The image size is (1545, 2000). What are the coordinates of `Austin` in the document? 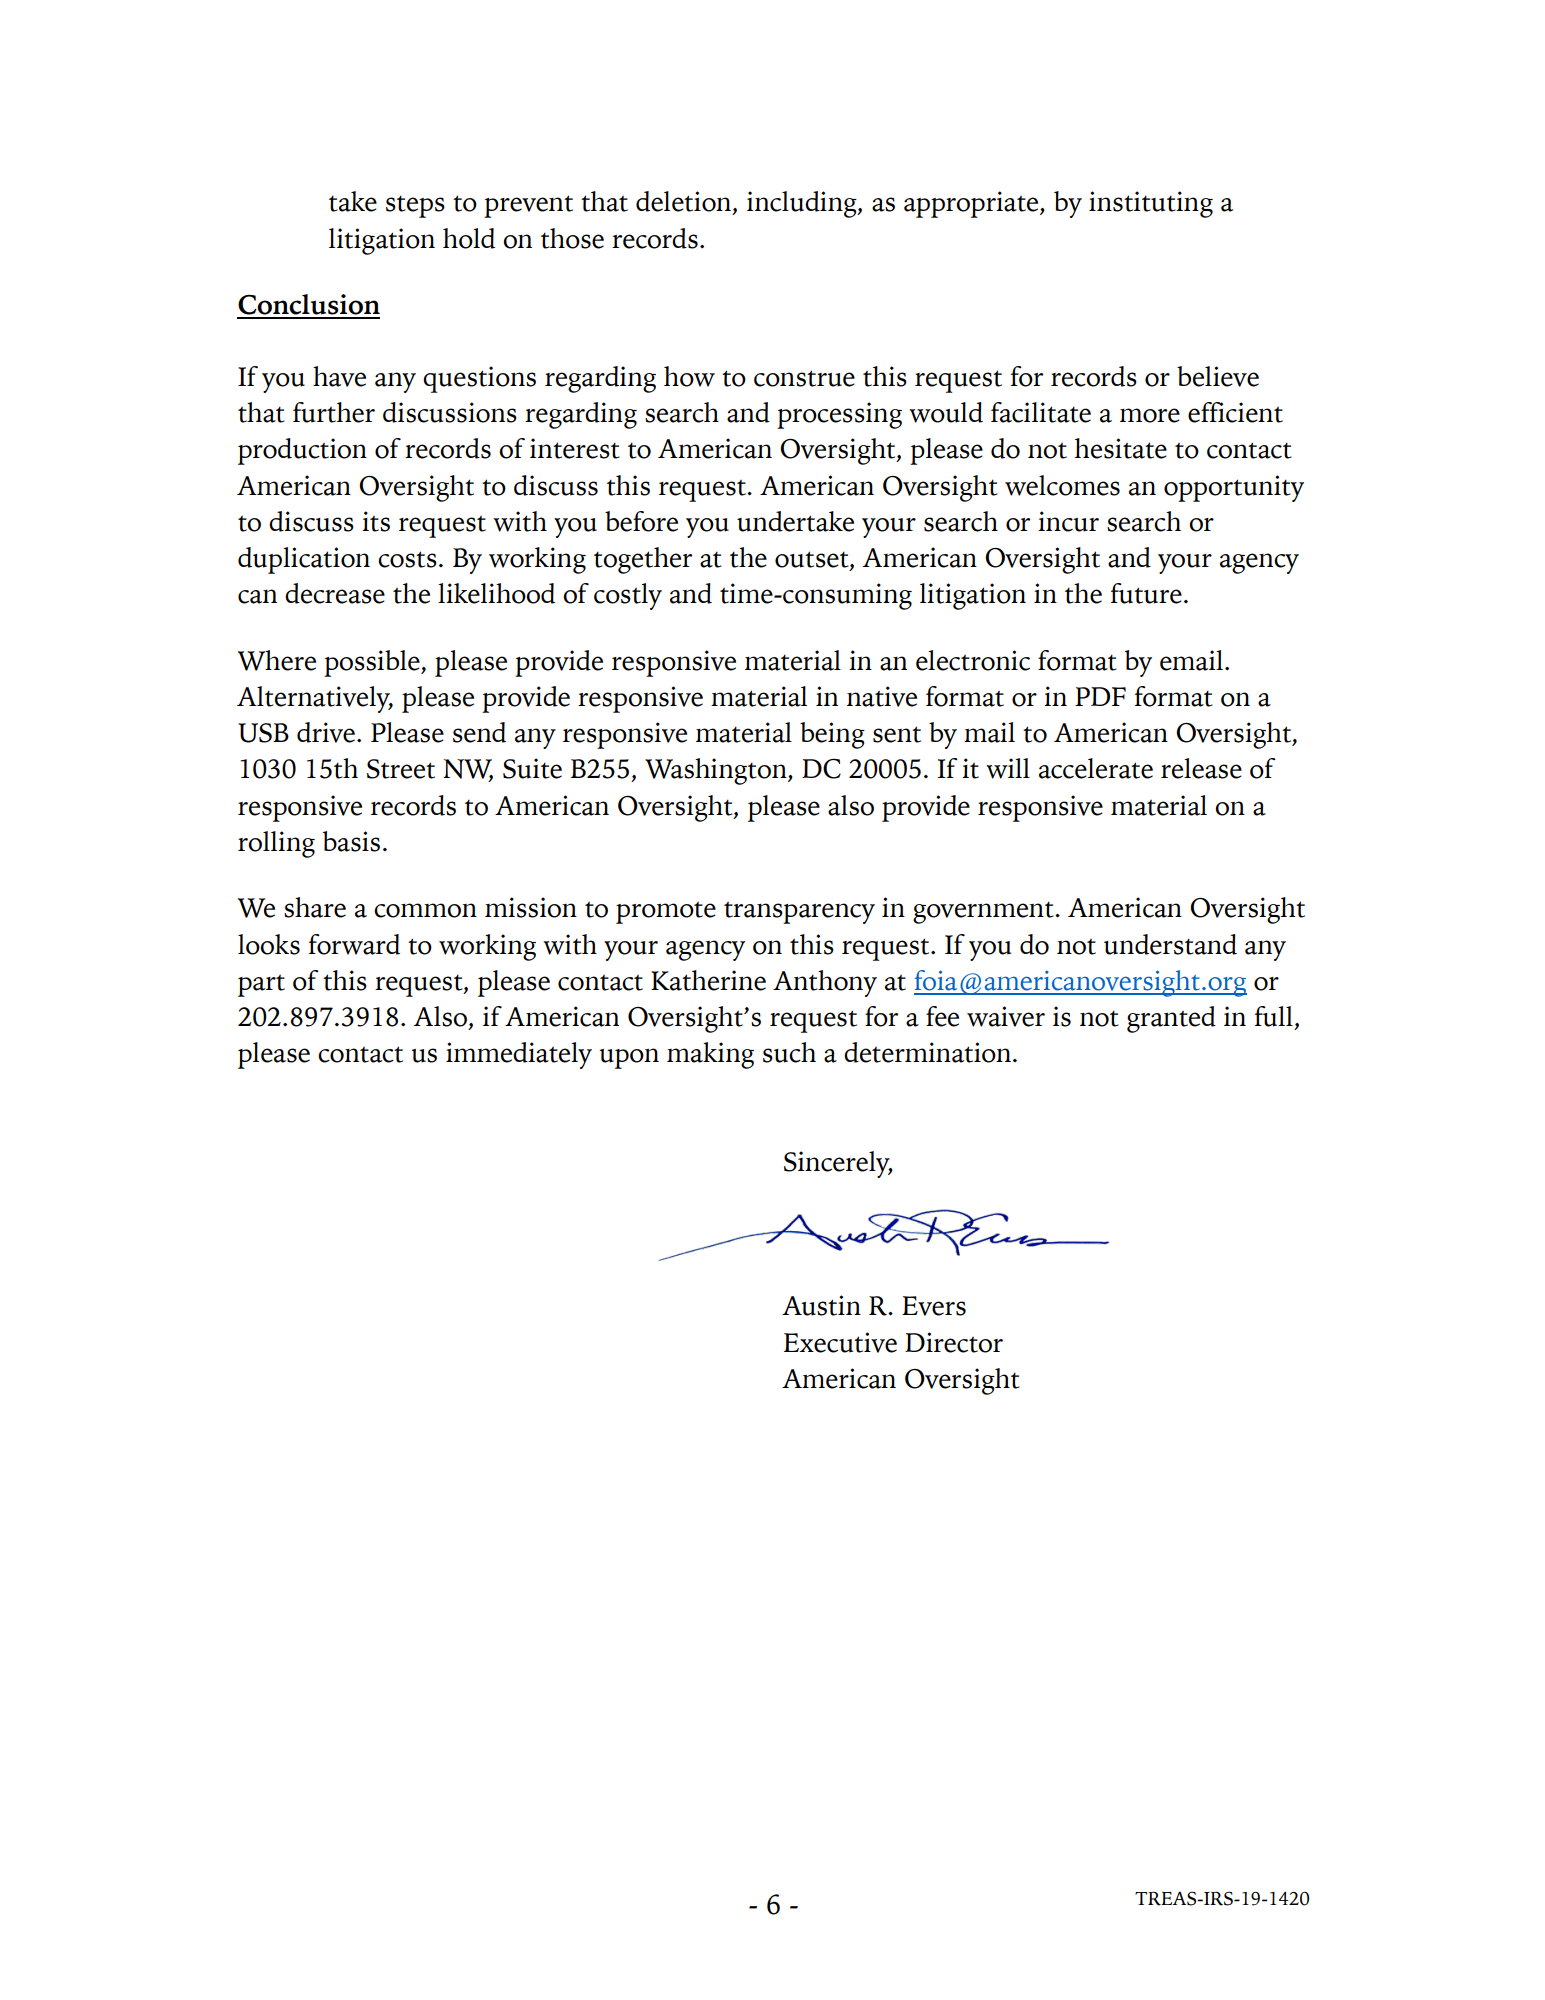 It's located at (821, 1305).
